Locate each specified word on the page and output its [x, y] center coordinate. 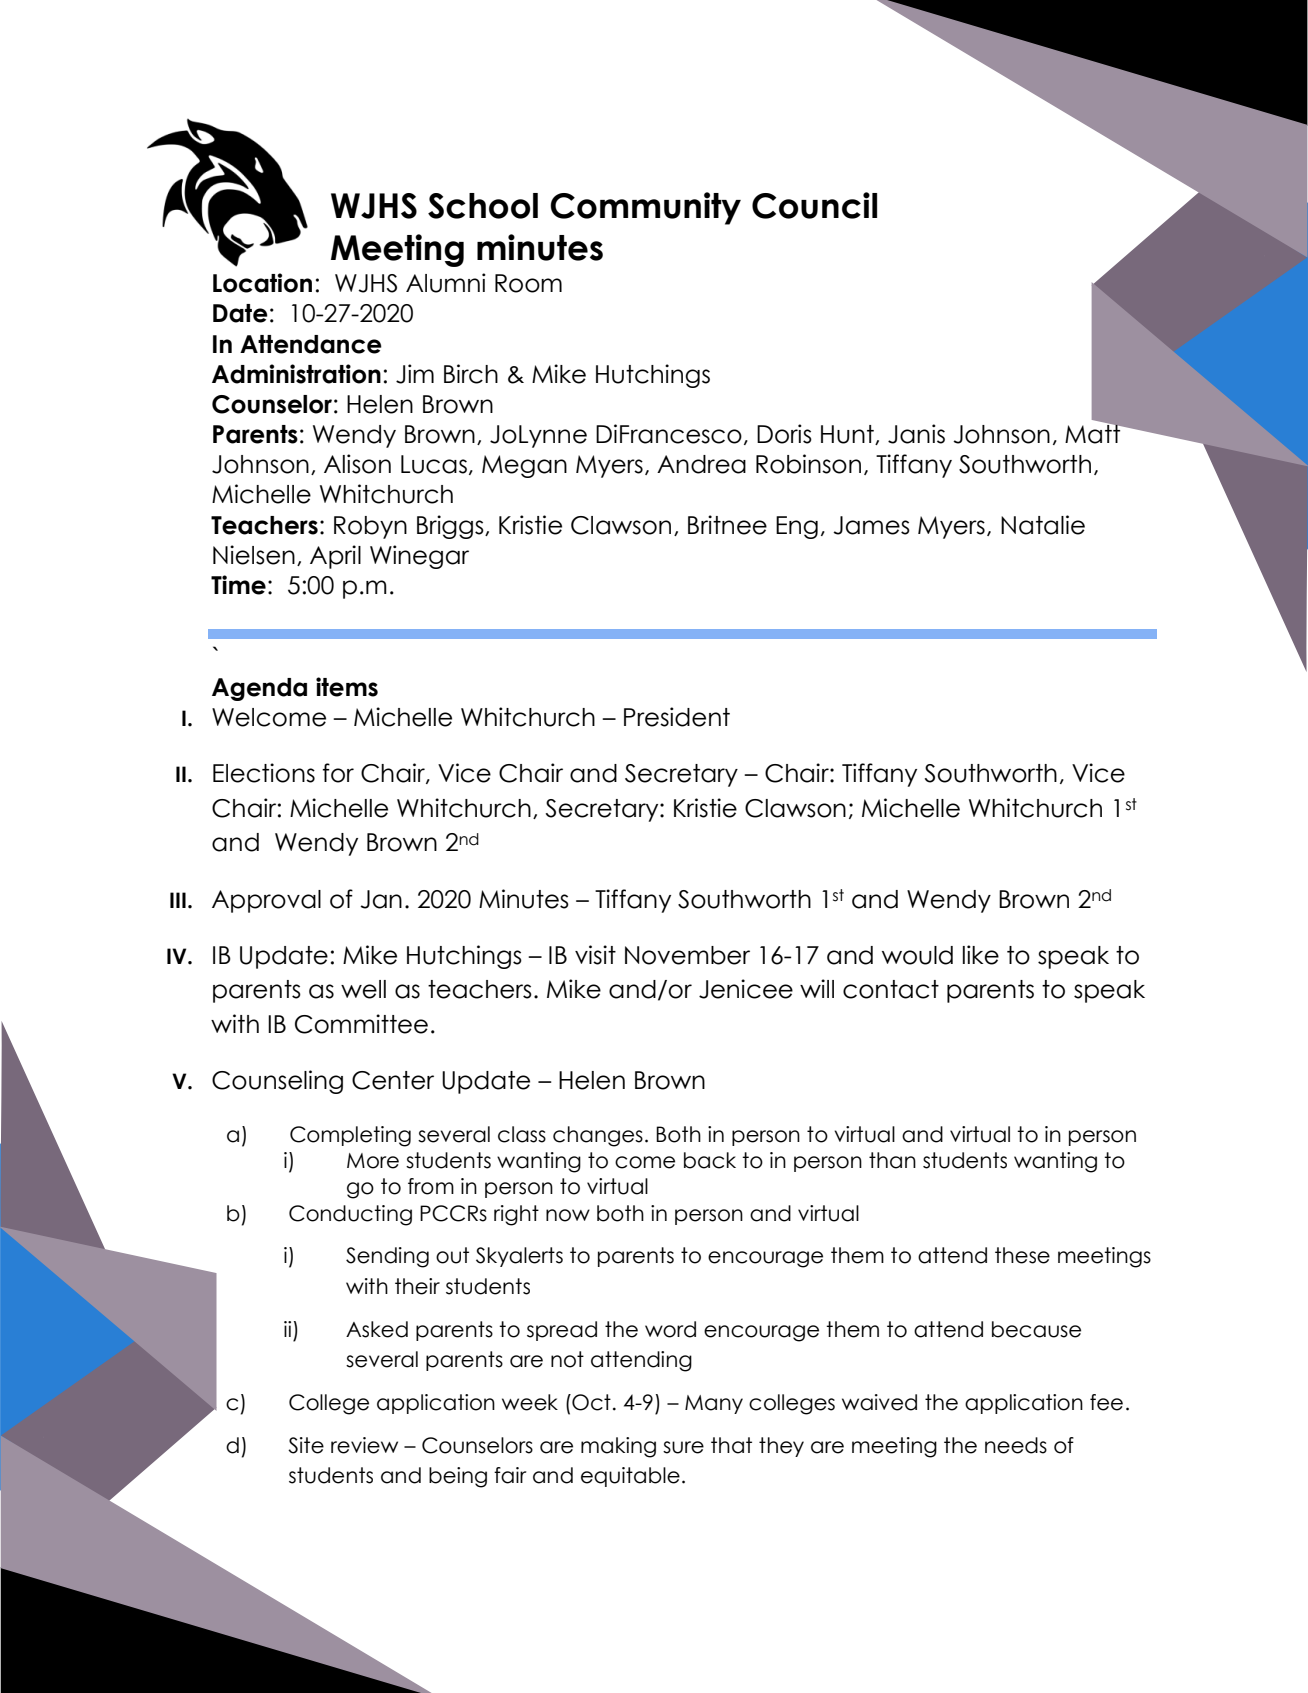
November [687, 955]
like [981, 955]
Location [262, 283]
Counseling [277, 1082]
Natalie [1043, 525]
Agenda [259, 689]
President [677, 717]
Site [306, 1445]
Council [814, 205]
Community [645, 208]
